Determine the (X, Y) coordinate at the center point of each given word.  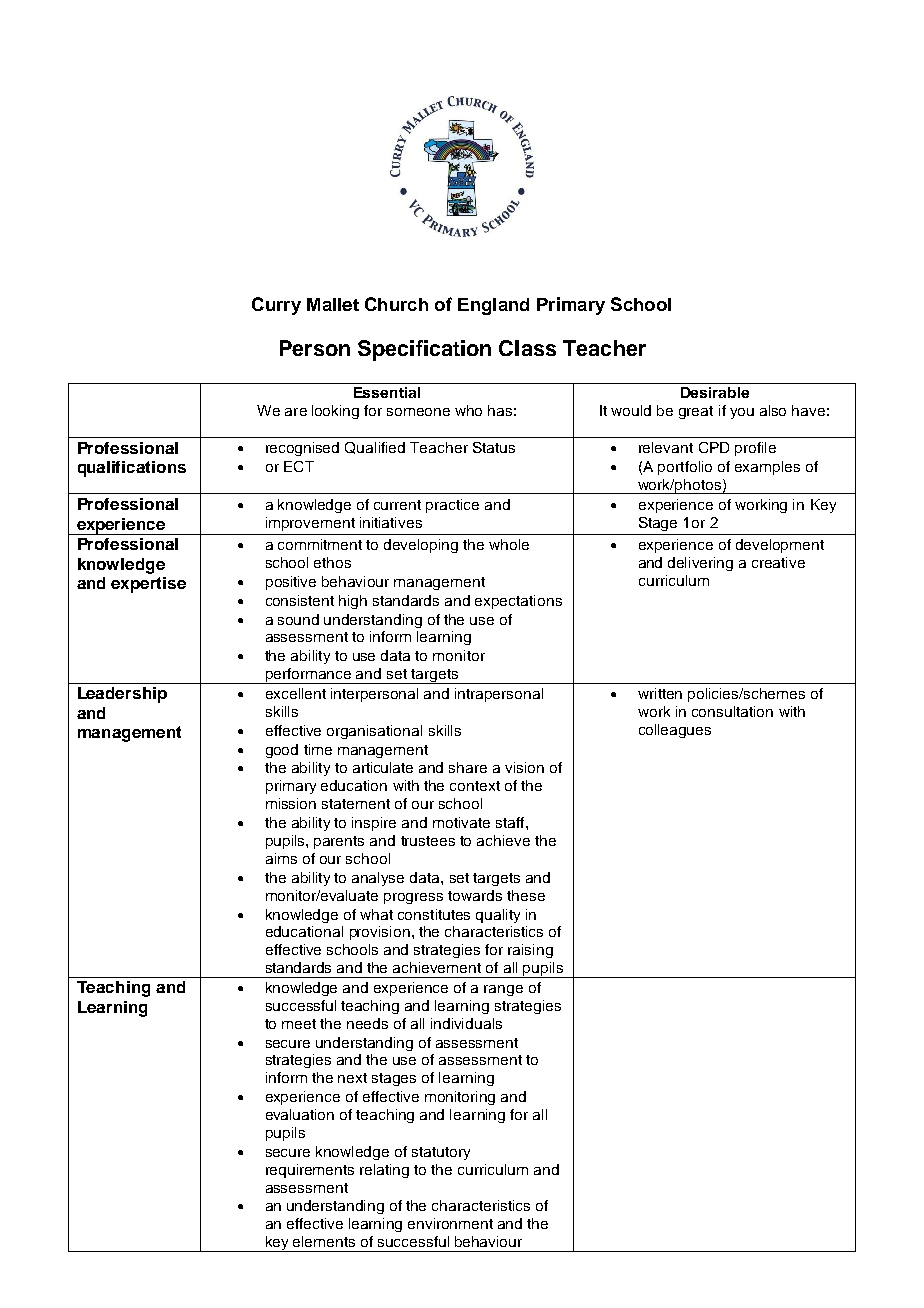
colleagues (675, 731)
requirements (310, 1171)
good (282, 751)
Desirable (715, 392)
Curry (276, 306)
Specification (424, 350)
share (468, 767)
